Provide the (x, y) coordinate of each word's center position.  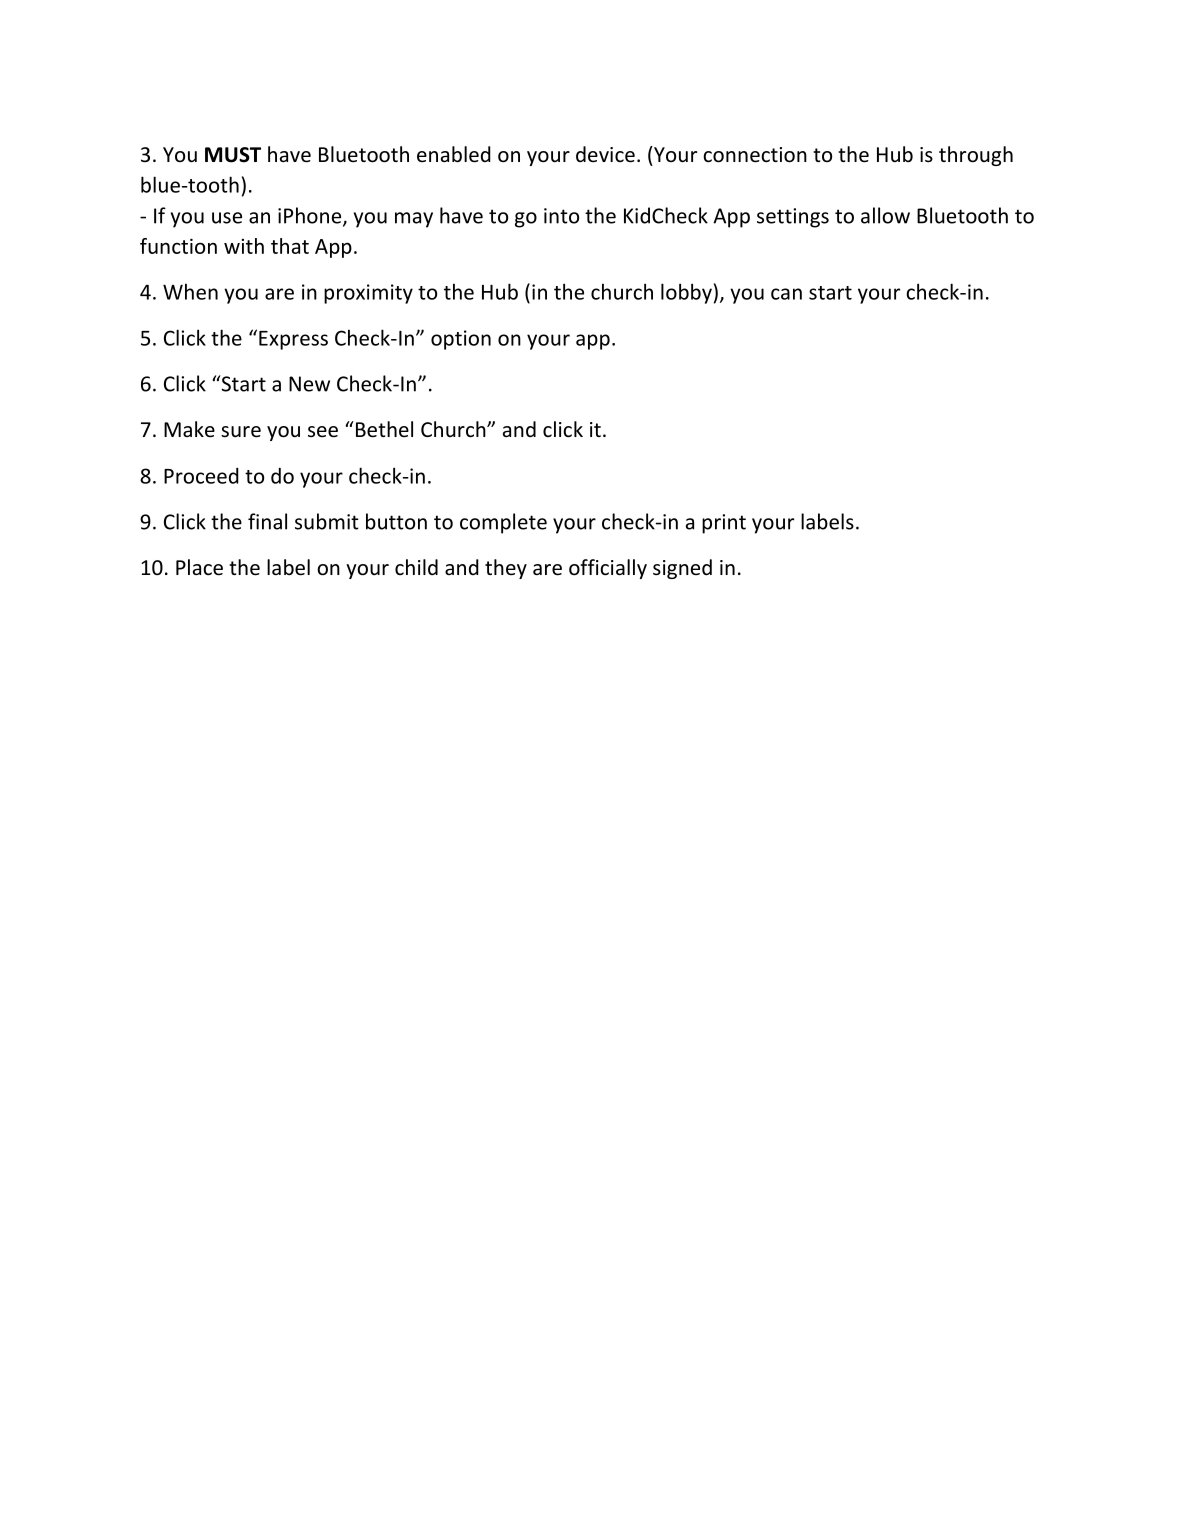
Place (199, 567)
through (976, 156)
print (724, 524)
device (605, 154)
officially (608, 569)
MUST (233, 155)
